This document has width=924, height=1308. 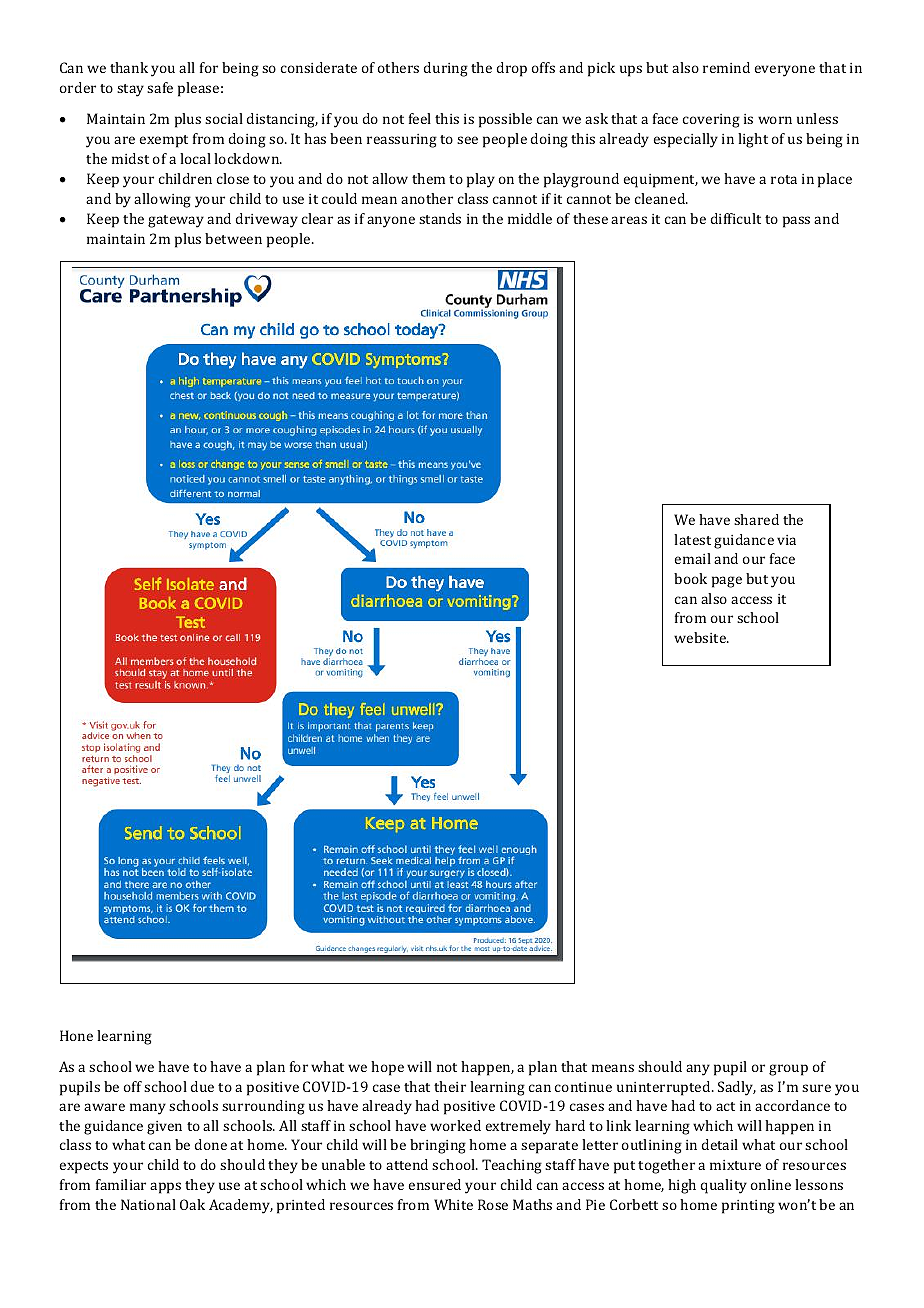 I want to click on apps, so click(x=165, y=1188).
